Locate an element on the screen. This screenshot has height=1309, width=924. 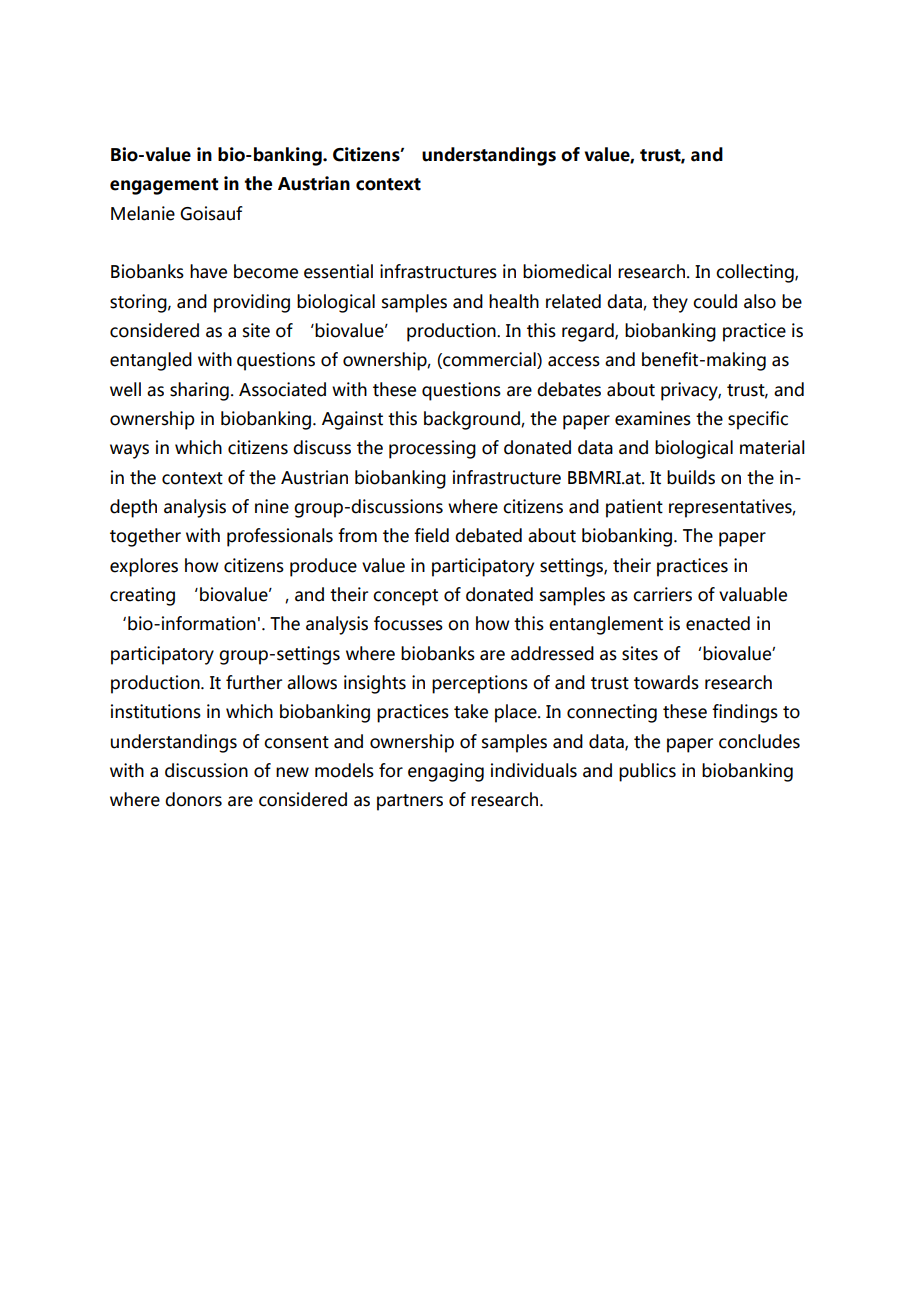
publics is located at coordinates (647, 772).
